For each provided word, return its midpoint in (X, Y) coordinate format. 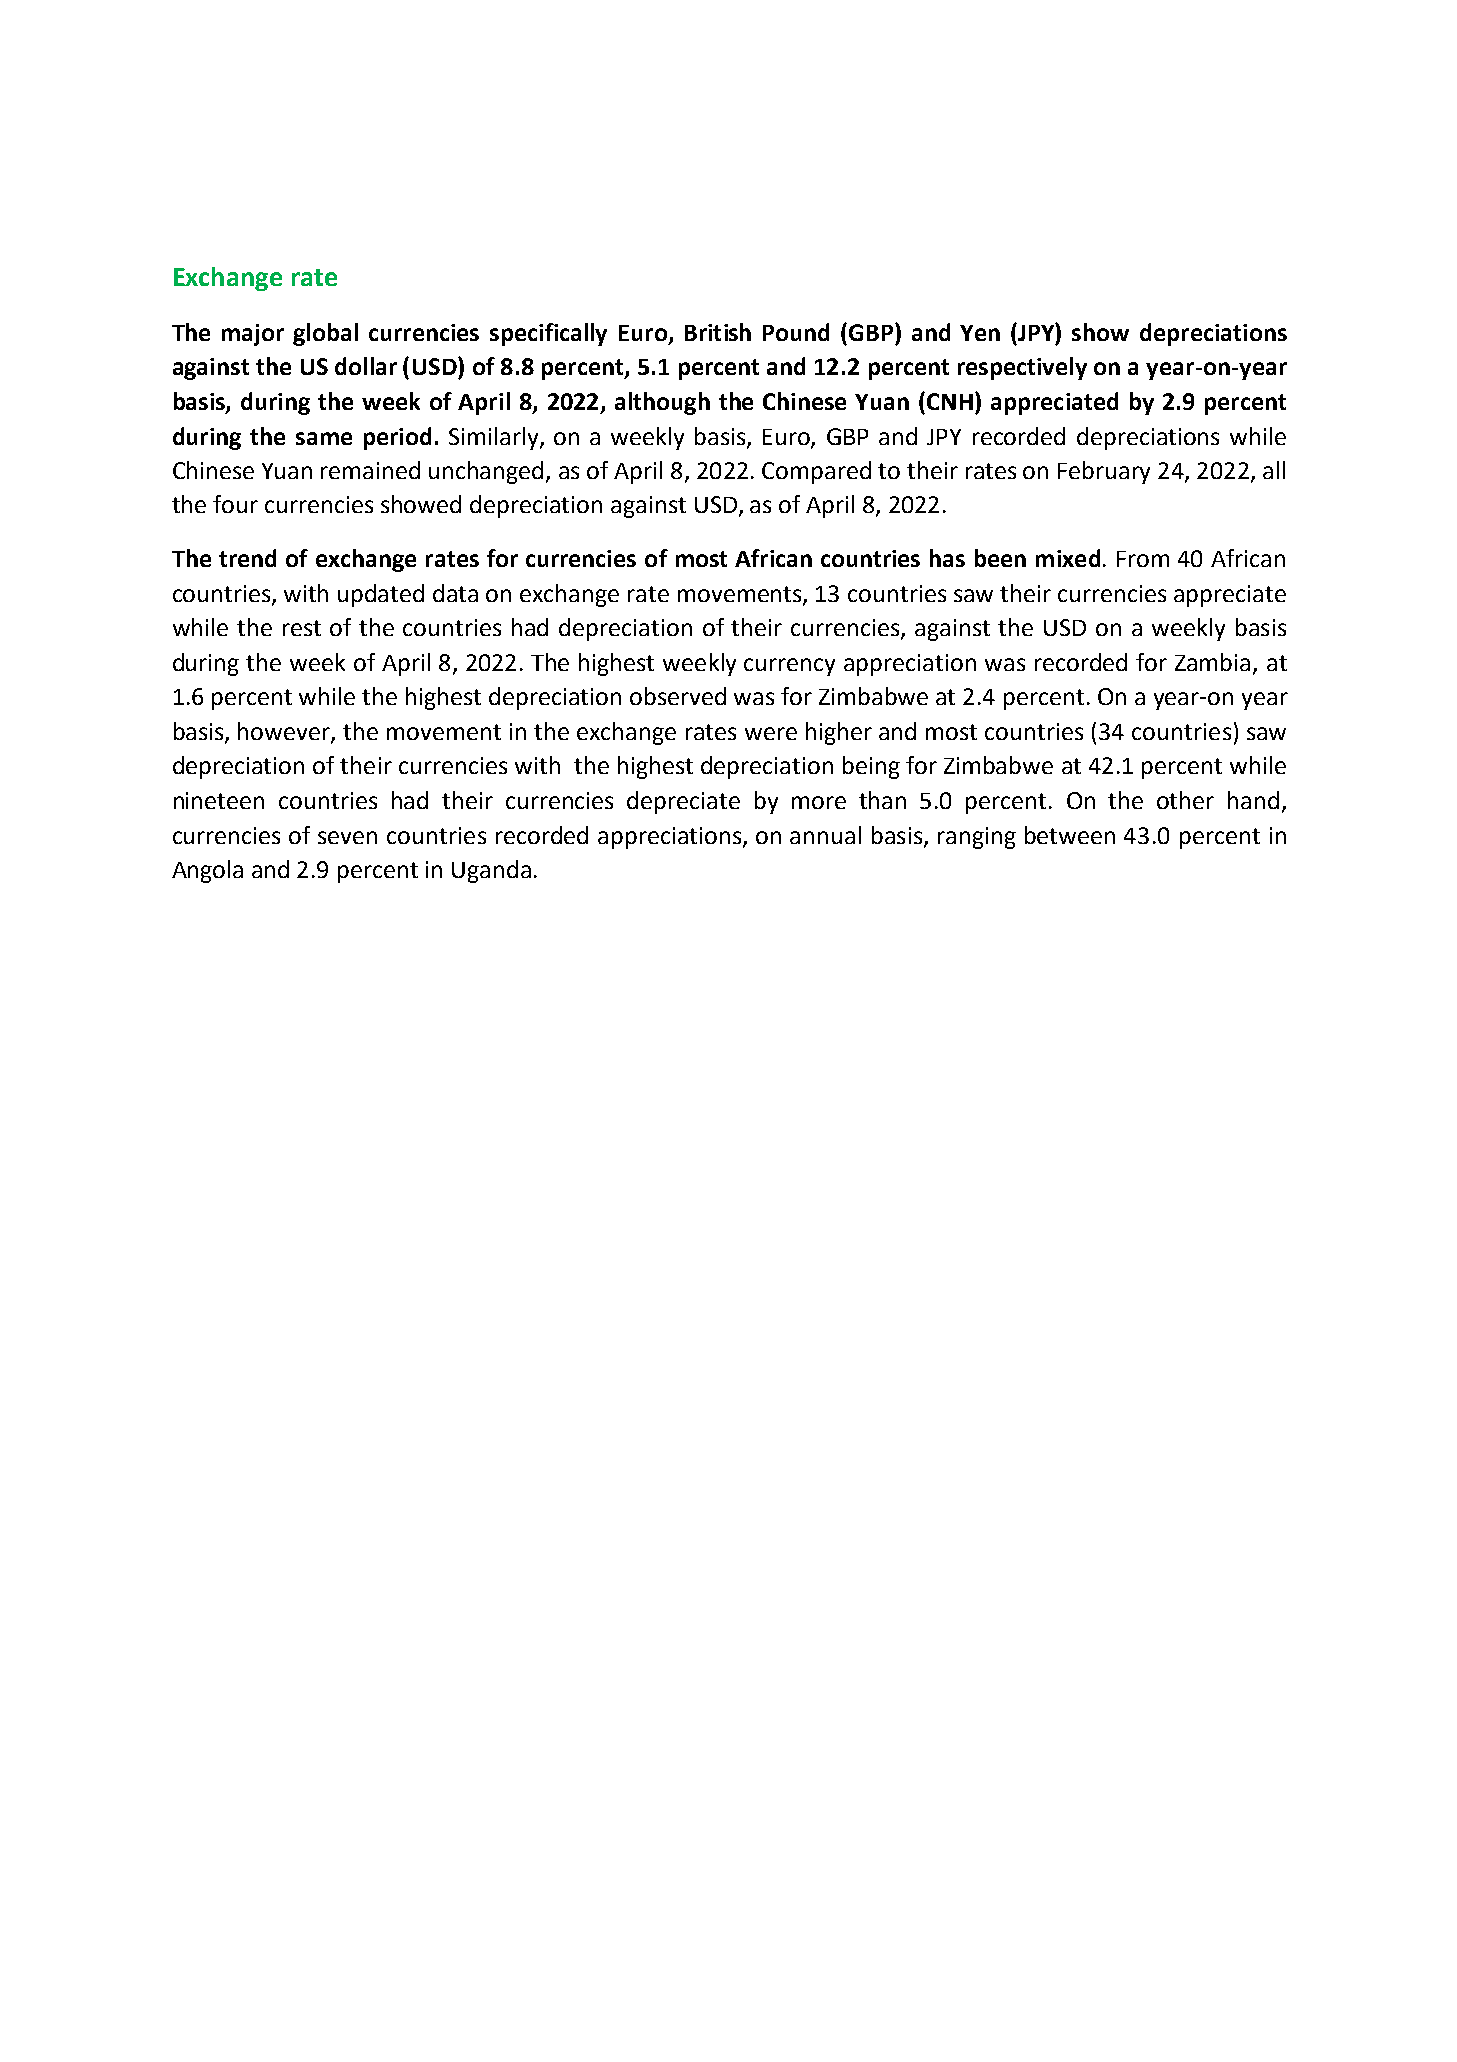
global (325, 334)
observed (678, 696)
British (718, 332)
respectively (1022, 368)
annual (825, 835)
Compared (816, 472)
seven (347, 837)
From (1143, 559)
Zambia (1212, 662)
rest (302, 628)
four (235, 504)
